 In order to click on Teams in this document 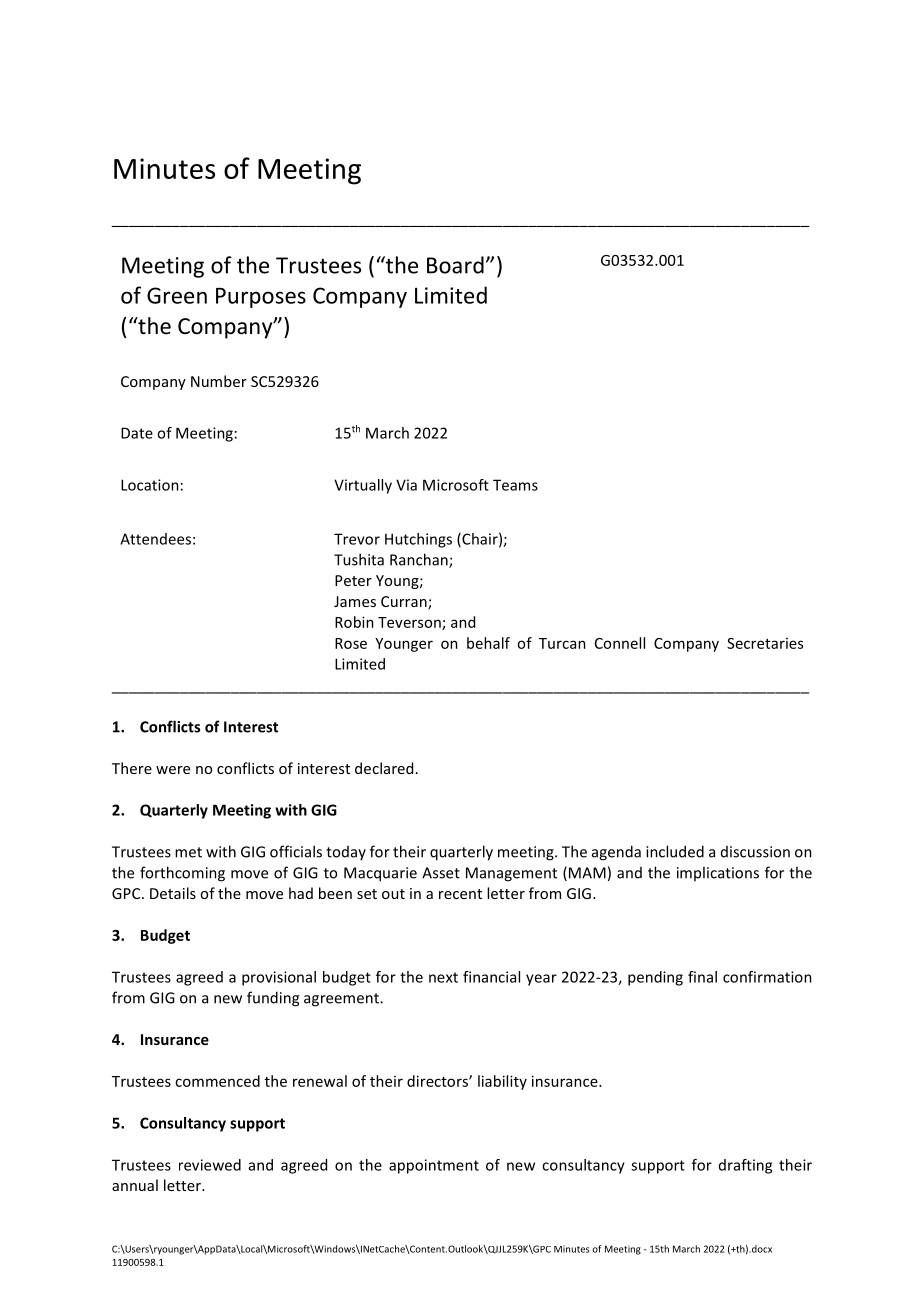, I will do `click(515, 485)`.
